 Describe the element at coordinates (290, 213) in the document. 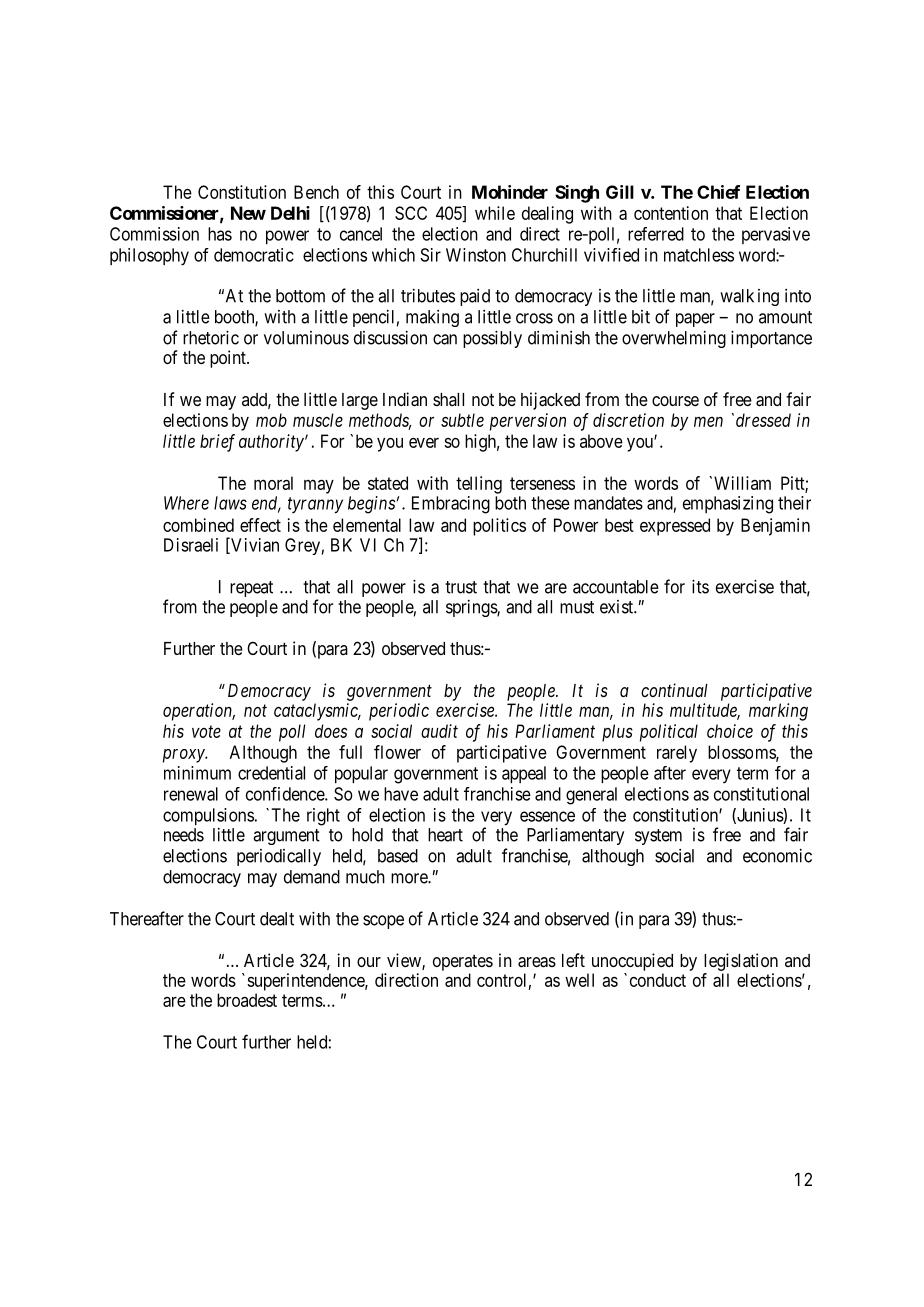

I see `Delhi` at that location.
